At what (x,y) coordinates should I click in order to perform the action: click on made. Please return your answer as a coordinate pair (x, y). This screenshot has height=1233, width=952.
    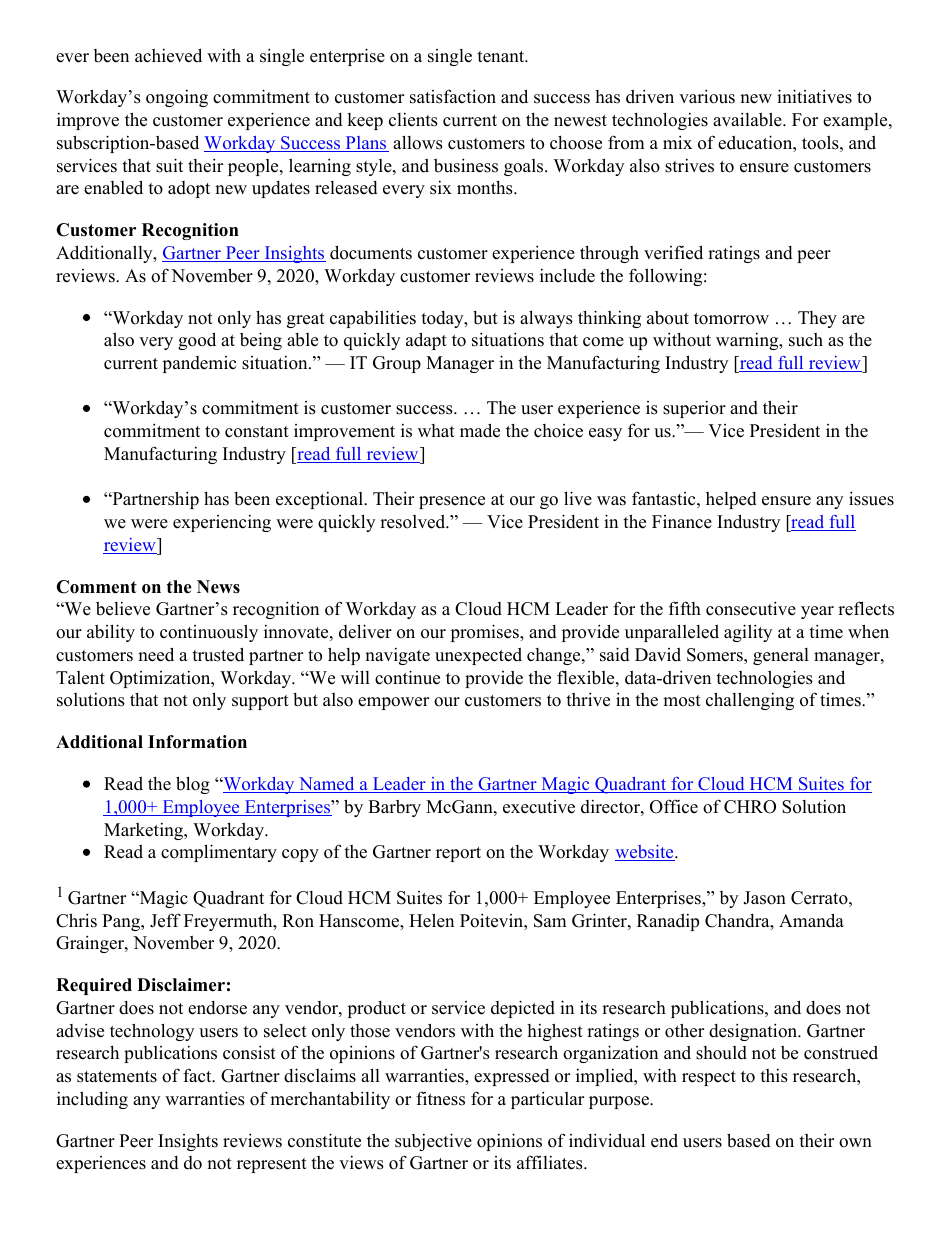
    Looking at the image, I should click on (480, 430).
